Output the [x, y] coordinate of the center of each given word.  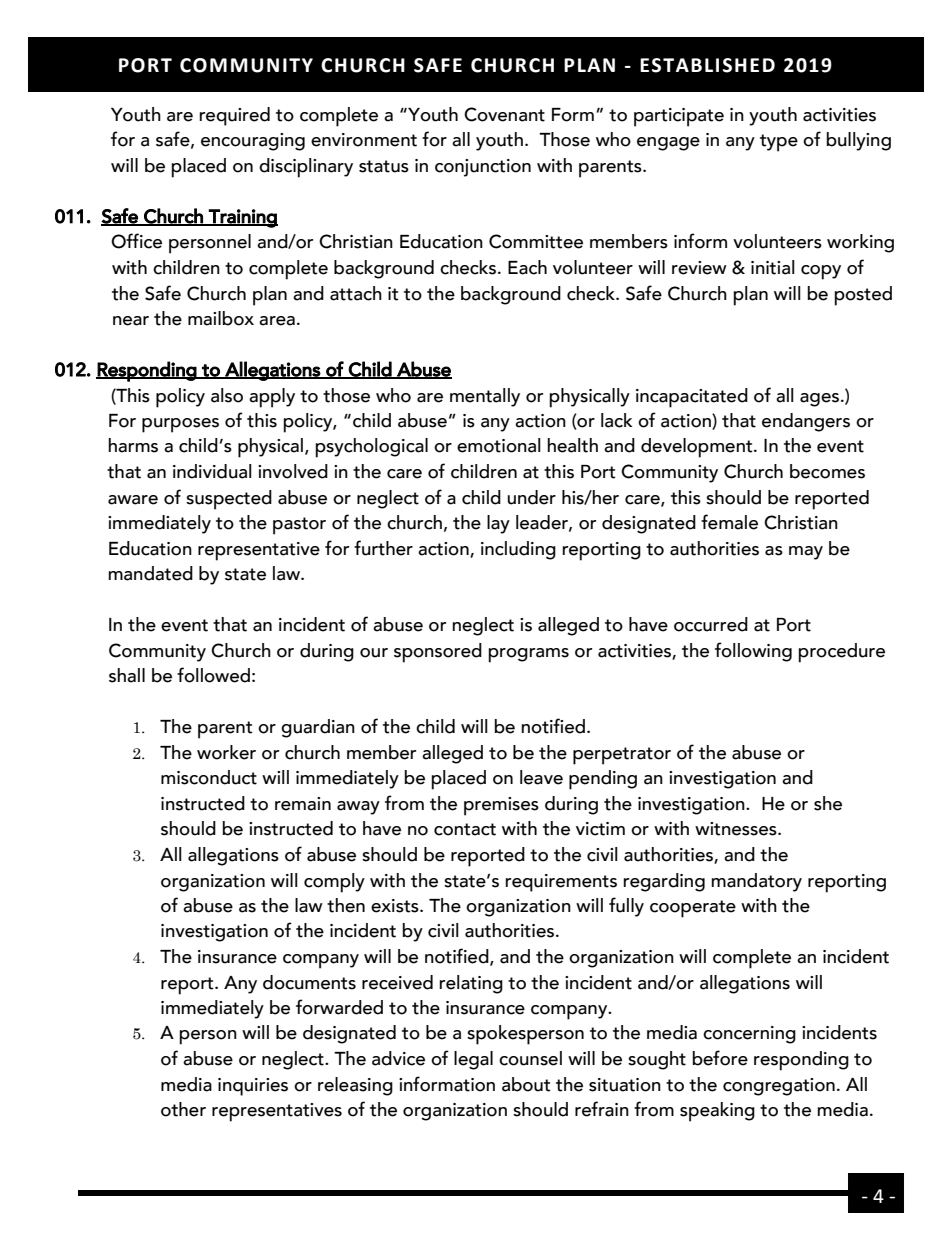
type [779, 143]
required [234, 116]
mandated [150, 573]
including [518, 550]
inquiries [253, 1087]
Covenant [504, 114]
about [526, 1084]
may [806, 553]
